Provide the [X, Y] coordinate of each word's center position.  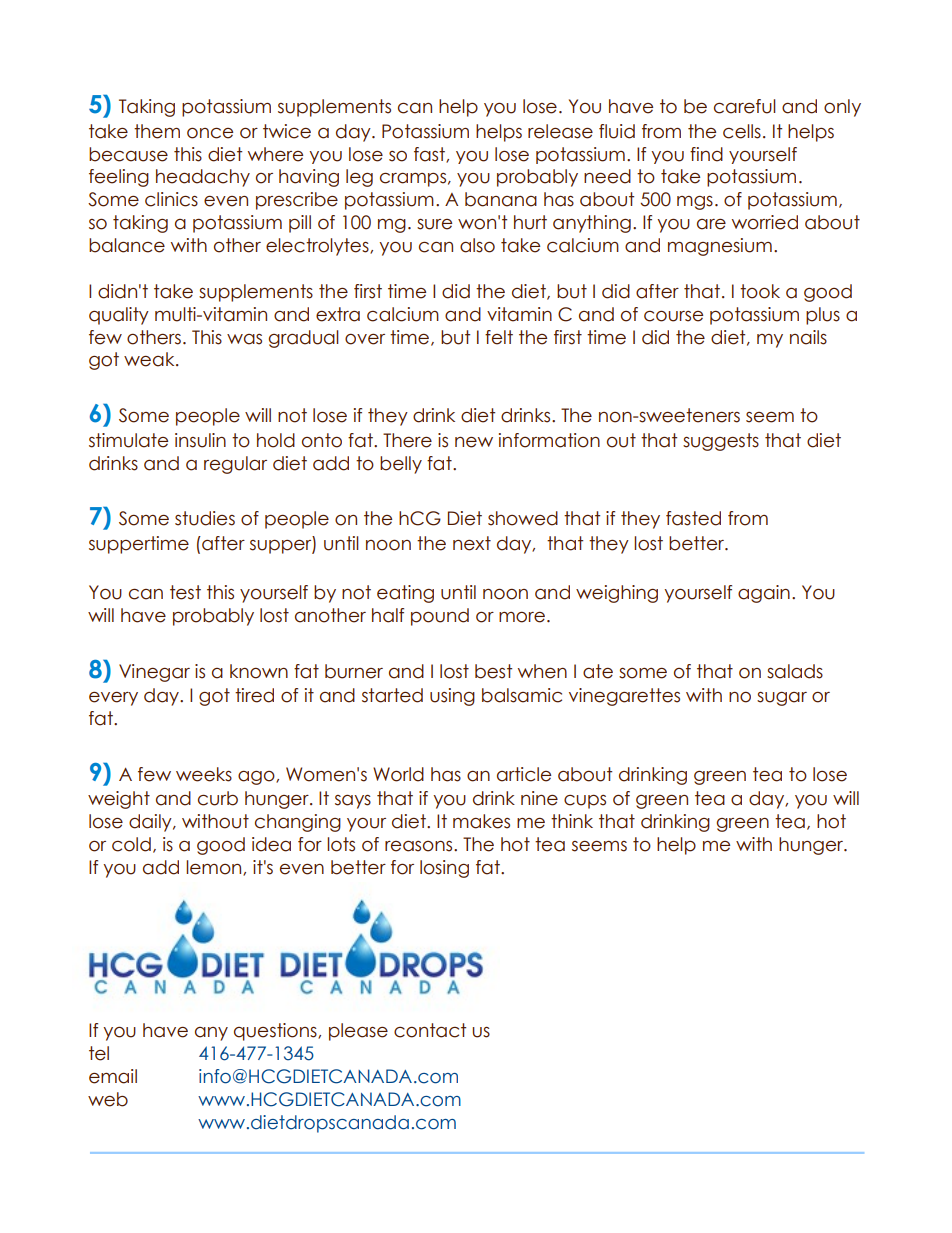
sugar [782, 699]
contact [430, 1030]
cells [742, 131]
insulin [200, 440]
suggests [721, 442]
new [474, 442]
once [210, 133]
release [560, 131]
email [113, 1076]
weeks [204, 774]
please [358, 1032]
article [524, 774]
